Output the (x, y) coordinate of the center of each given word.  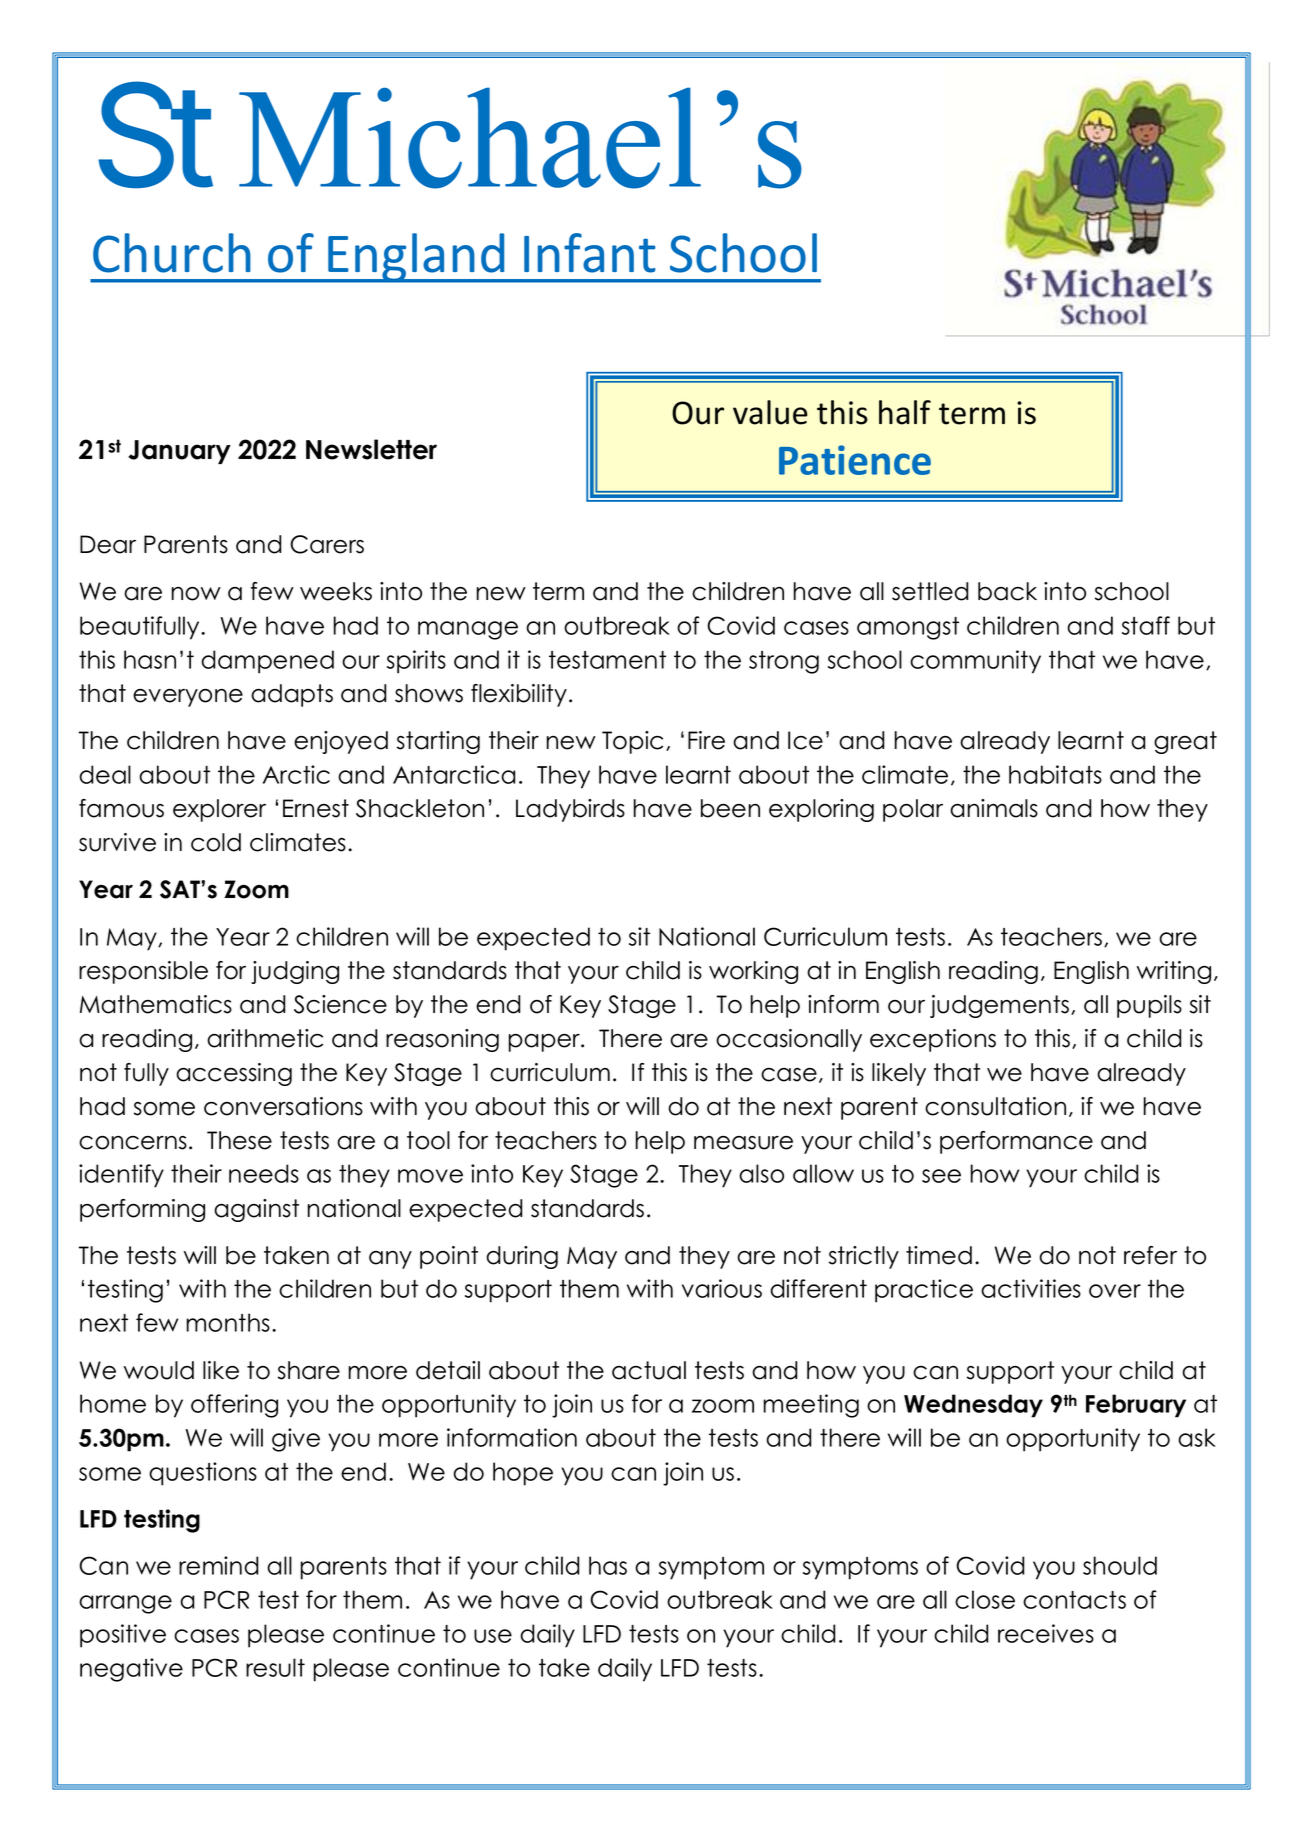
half (905, 412)
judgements (1001, 1006)
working (753, 972)
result (275, 1667)
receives (1046, 1633)
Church (172, 253)
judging (295, 972)
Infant (590, 253)
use (493, 1636)
